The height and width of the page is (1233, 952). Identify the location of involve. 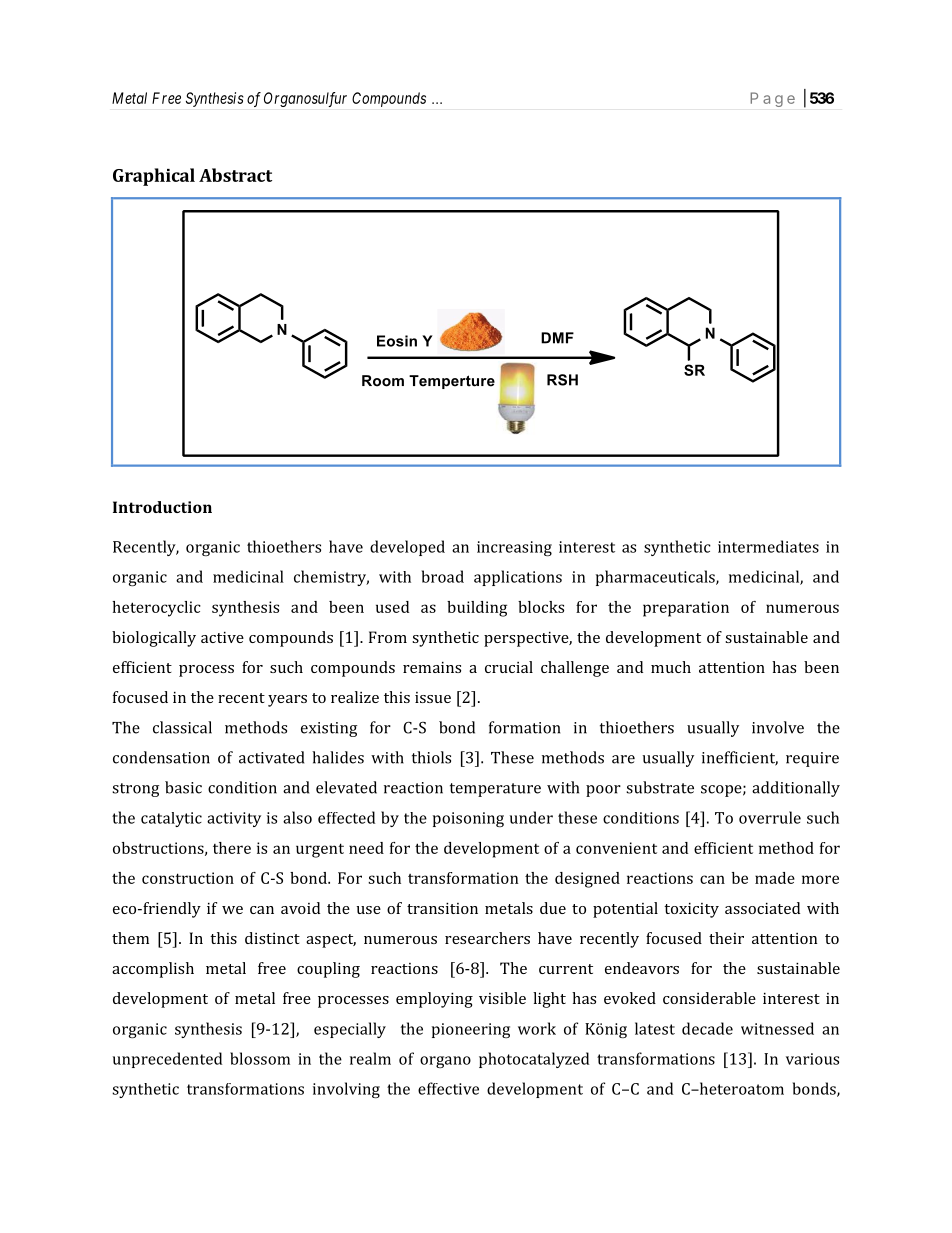
(778, 727).
